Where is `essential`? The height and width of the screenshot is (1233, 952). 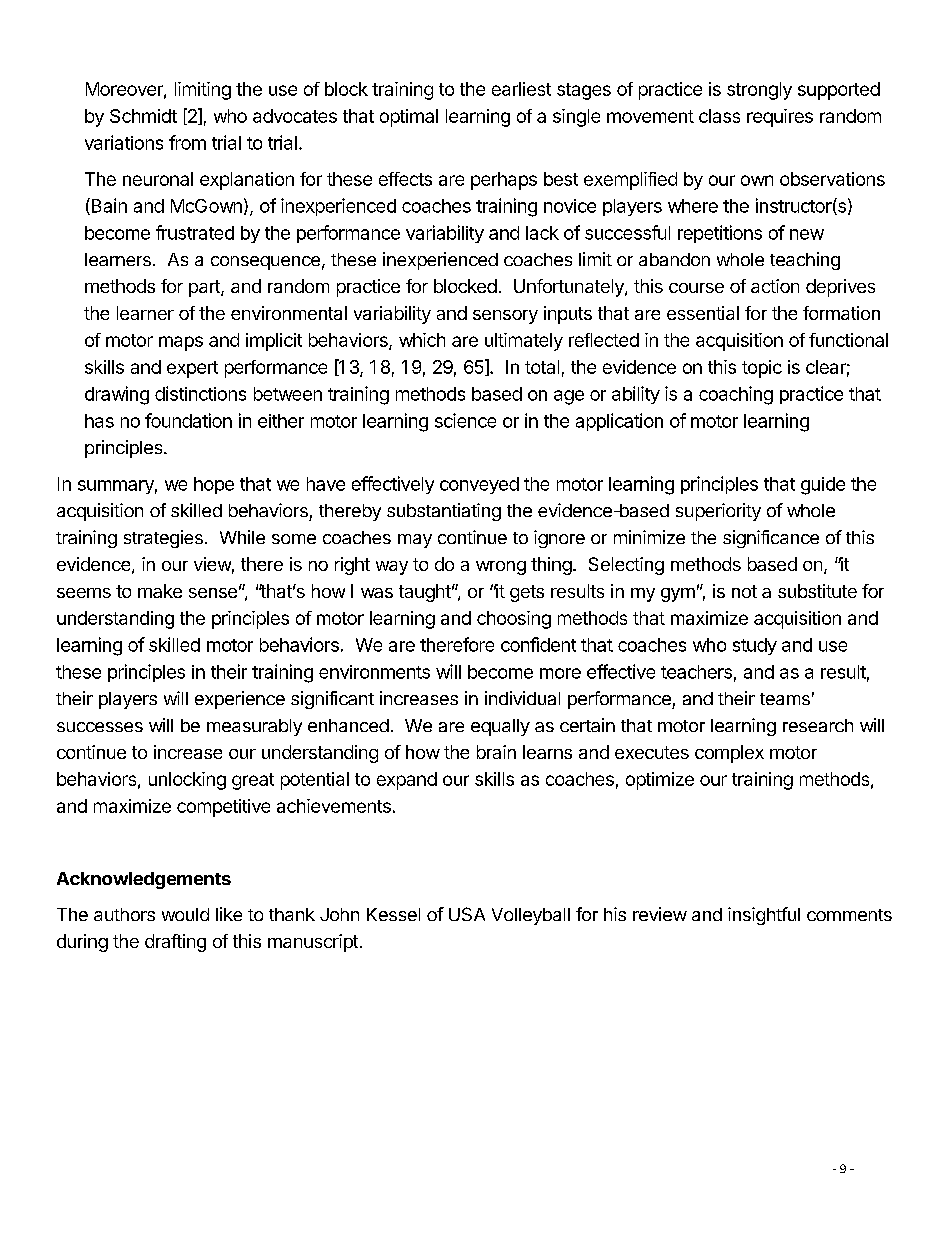
essential is located at coordinates (703, 313).
